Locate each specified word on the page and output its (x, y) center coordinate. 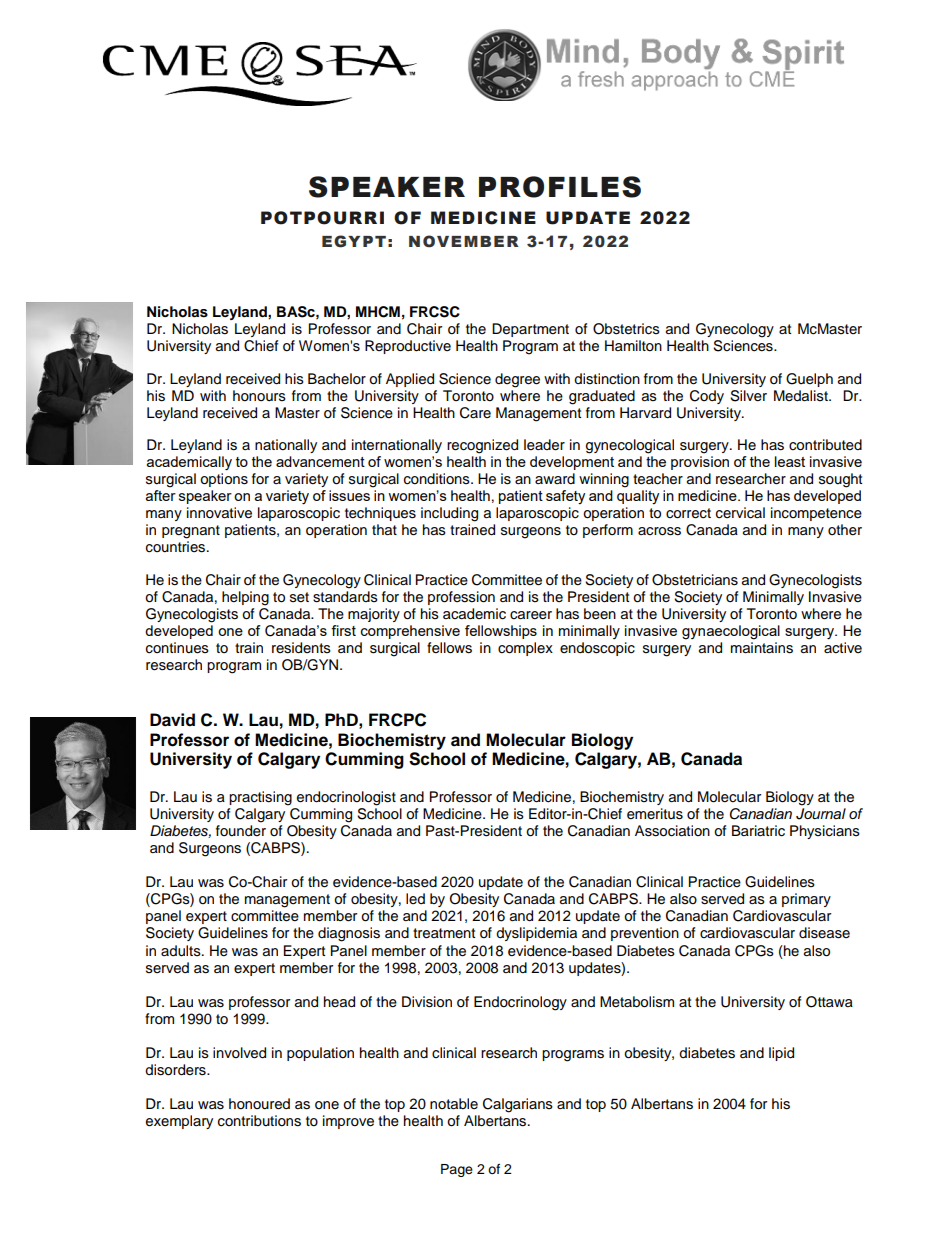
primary (806, 900)
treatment (444, 933)
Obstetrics (626, 329)
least (790, 461)
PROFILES (560, 187)
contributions (259, 1121)
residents (301, 648)
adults (182, 951)
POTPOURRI (322, 218)
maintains (762, 648)
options (224, 480)
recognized (482, 446)
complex (525, 649)
